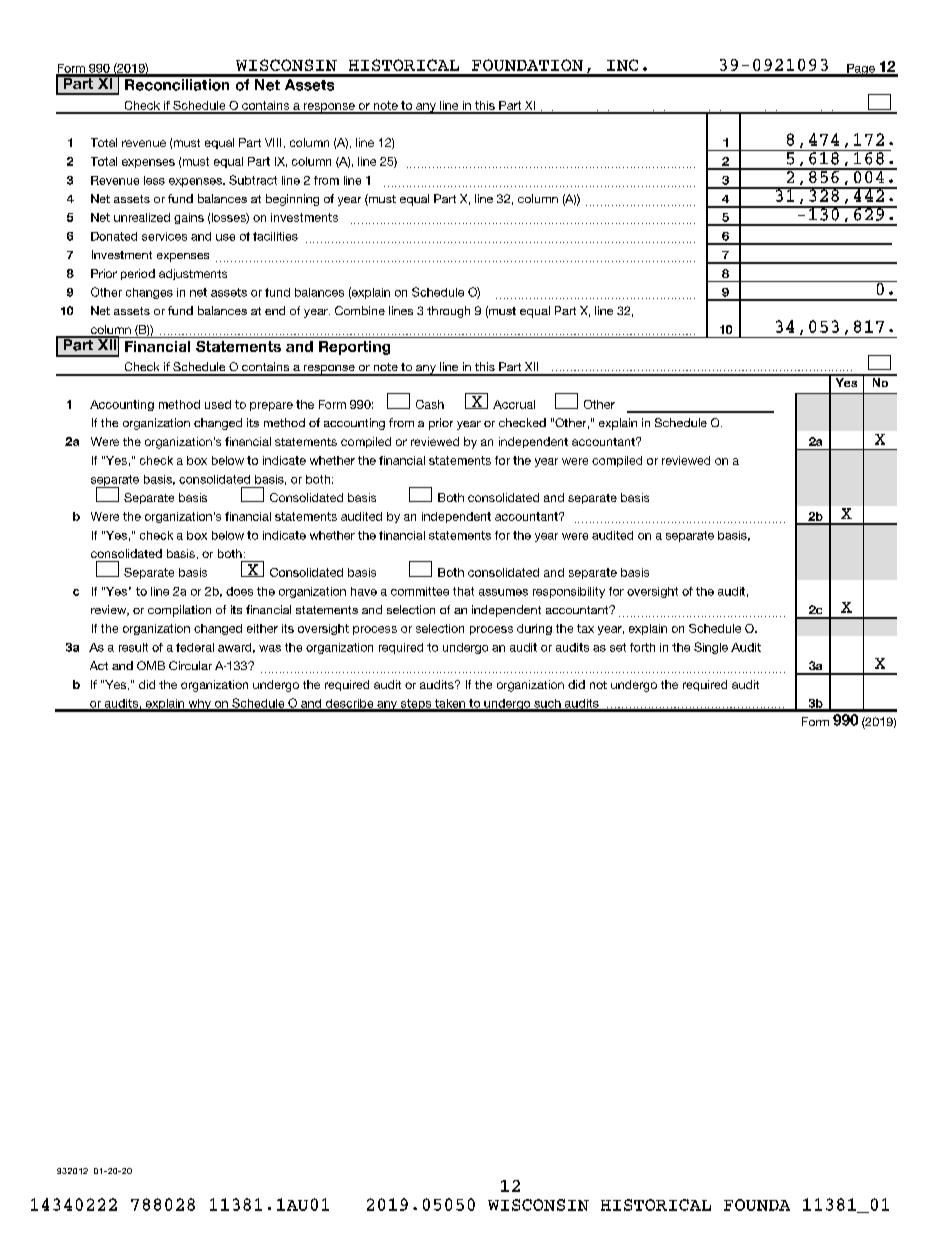  Describe the element at coordinates (218, 404) in the page. I see `used` at that location.
